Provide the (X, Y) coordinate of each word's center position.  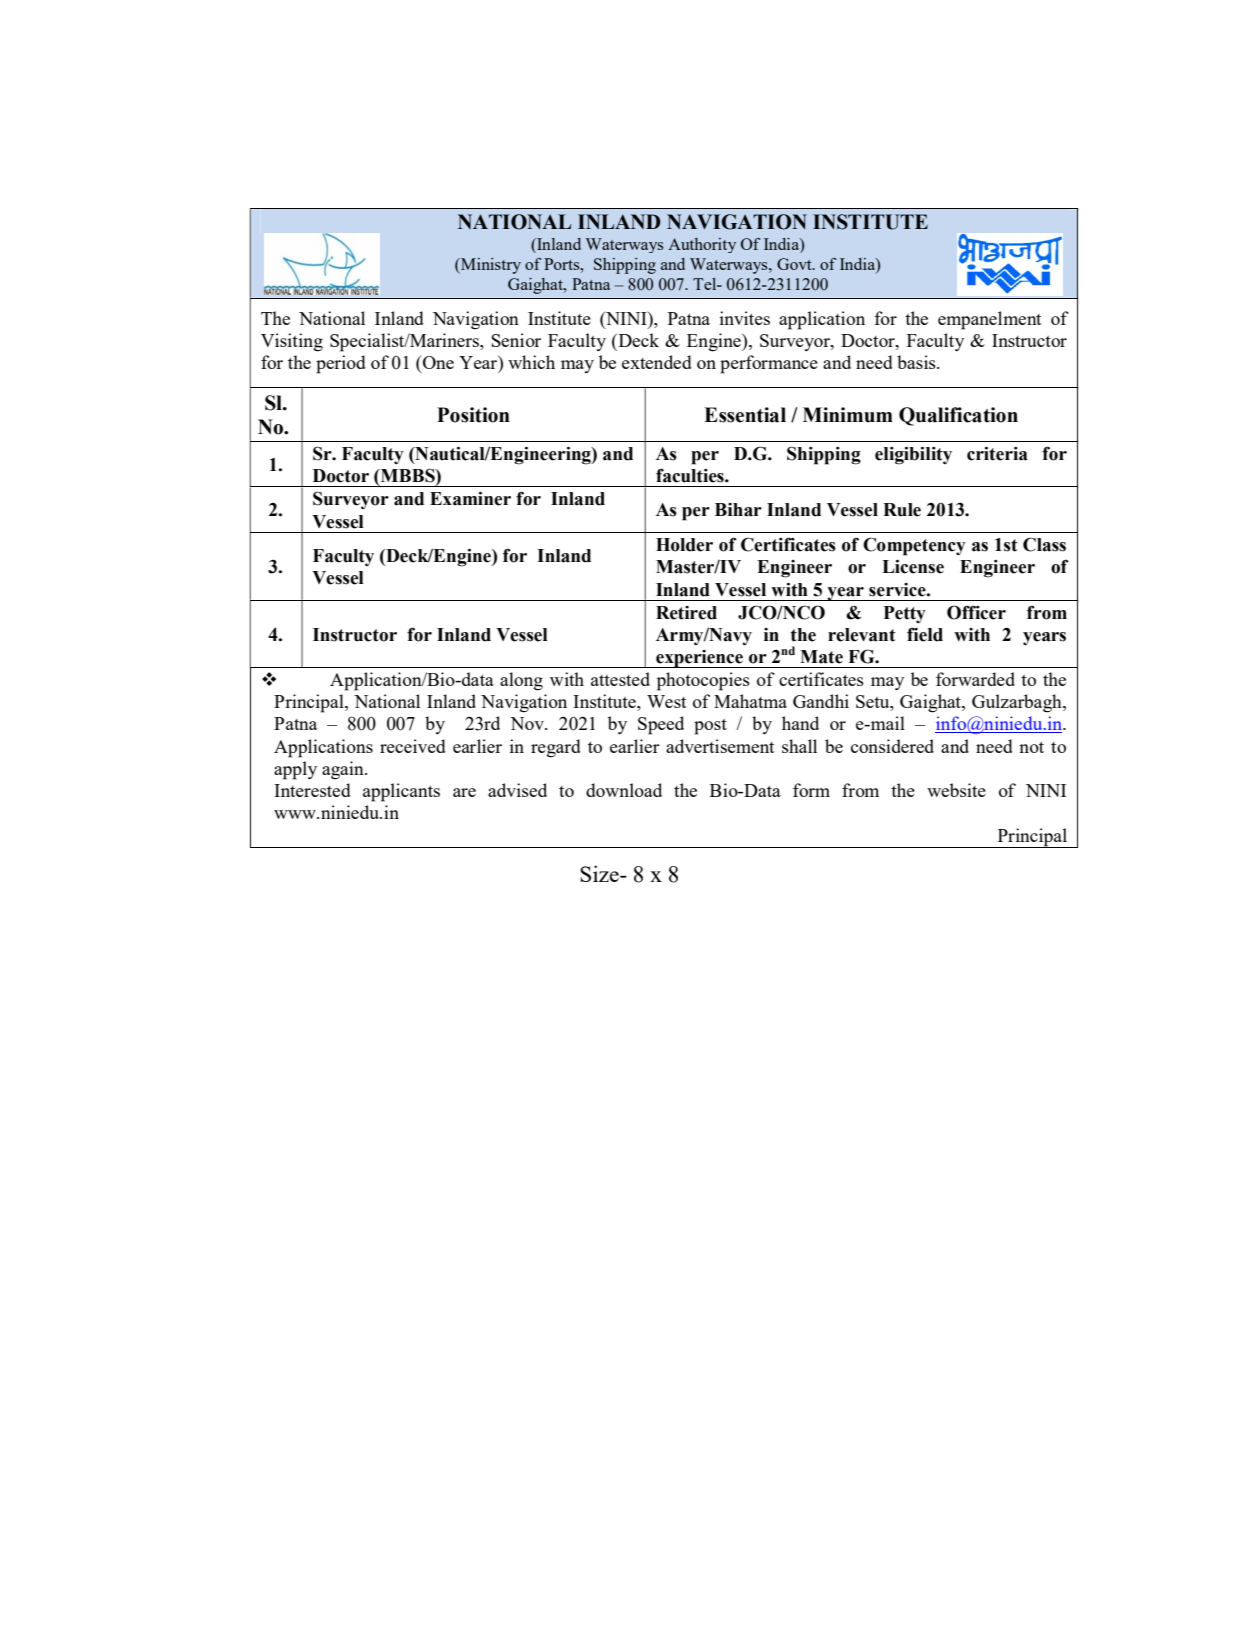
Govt (795, 264)
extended (657, 362)
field (925, 634)
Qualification (958, 416)
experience (699, 659)
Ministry (490, 266)
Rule (902, 510)
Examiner (470, 499)
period (341, 364)
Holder (684, 545)
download (624, 790)
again (344, 770)
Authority (702, 245)
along (521, 681)
